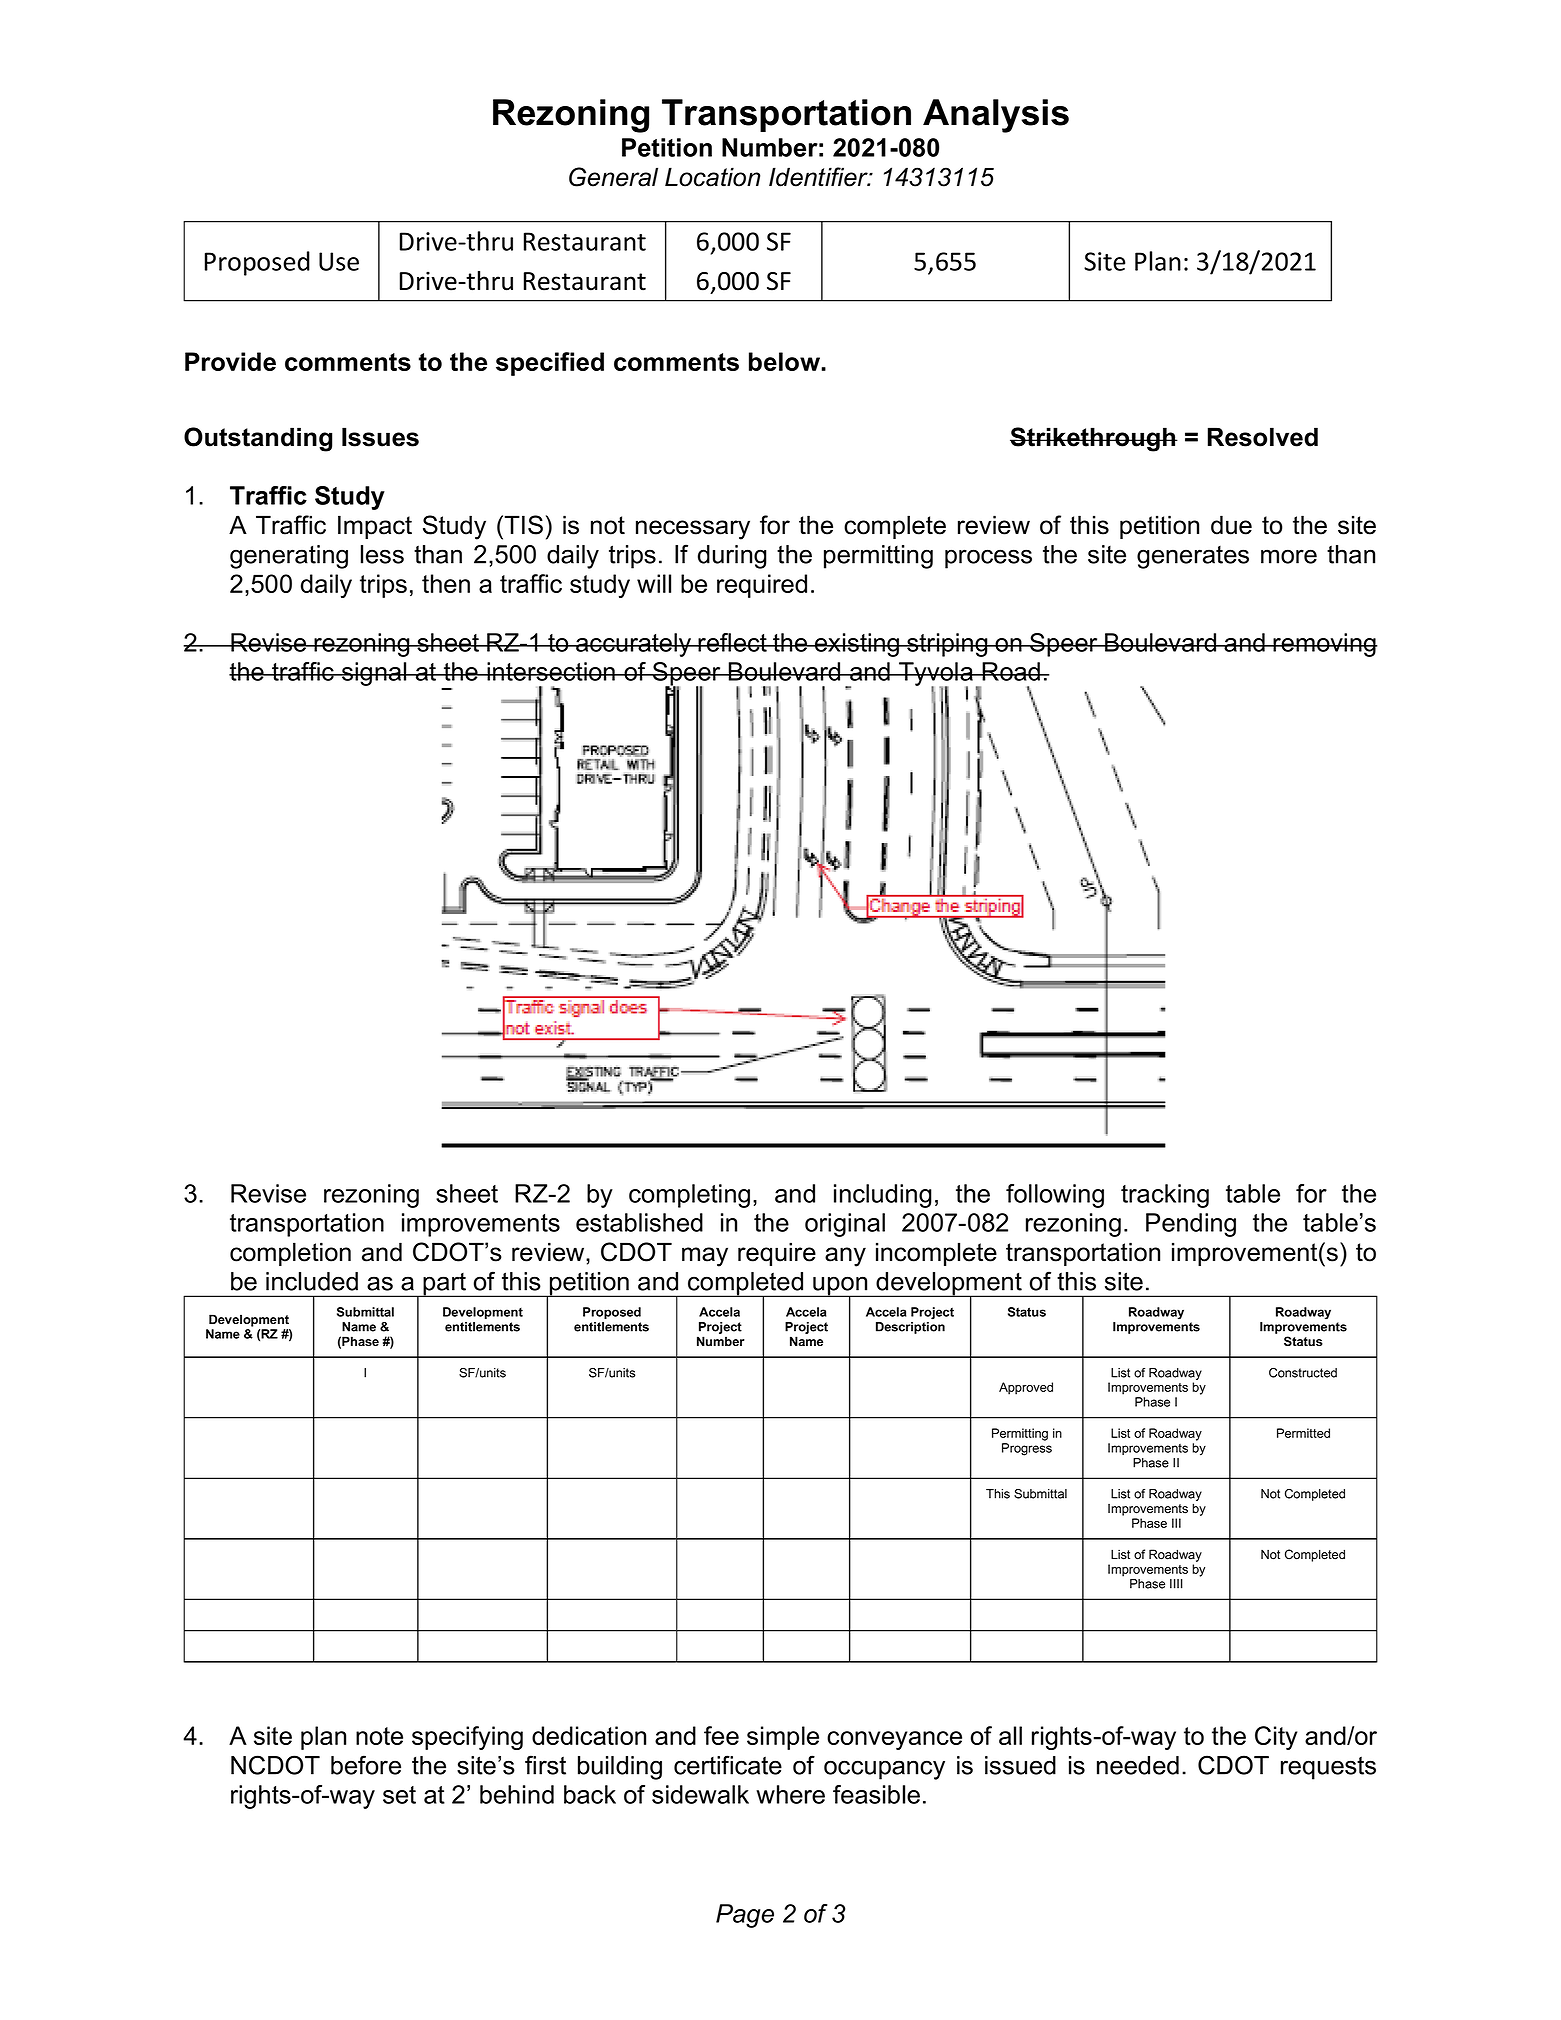  I want to click on Page, so click(745, 1916).
